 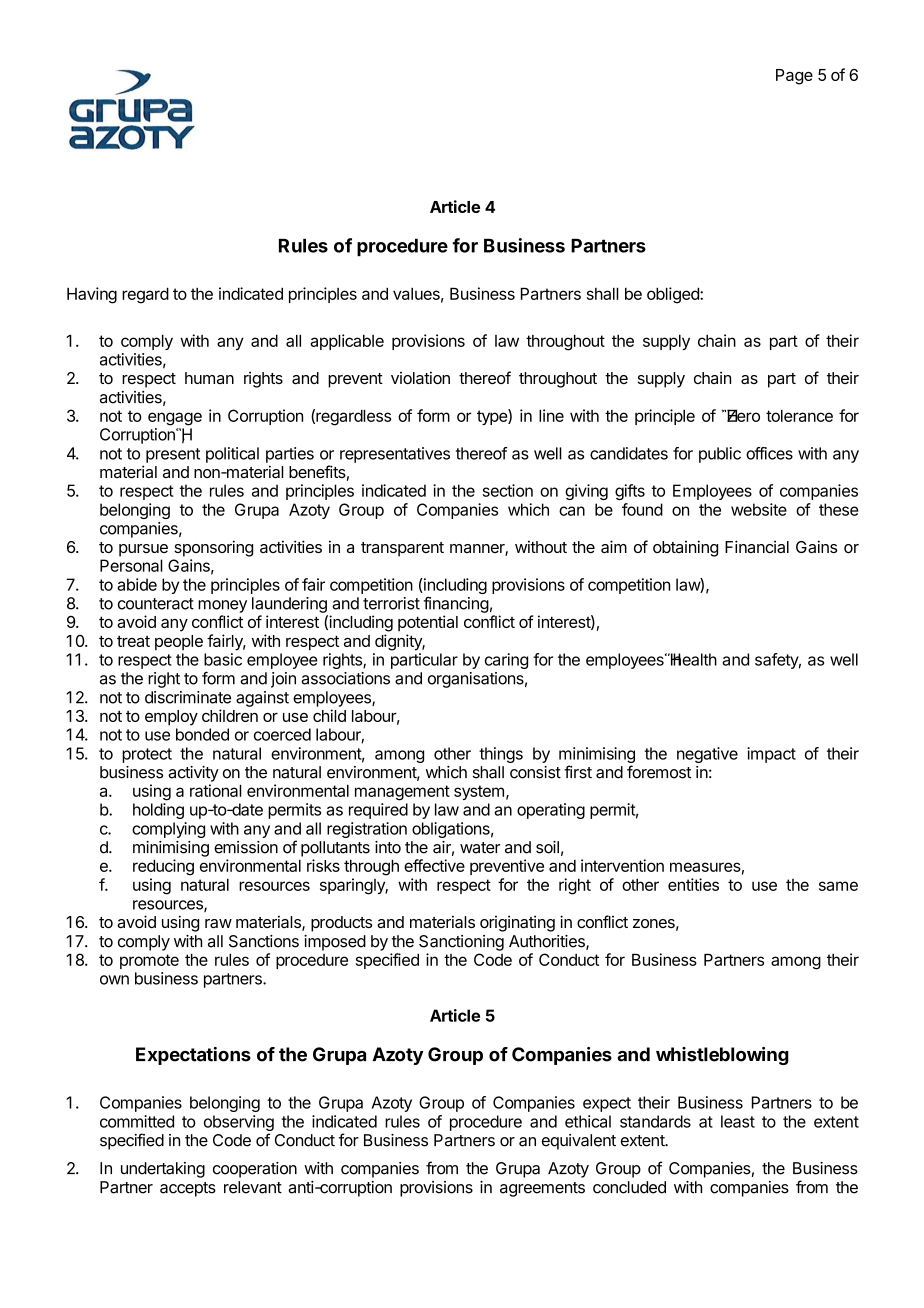 What do you see at coordinates (209, 378) in the screenshot?
I see `human` at bounding box center [209, 378].
